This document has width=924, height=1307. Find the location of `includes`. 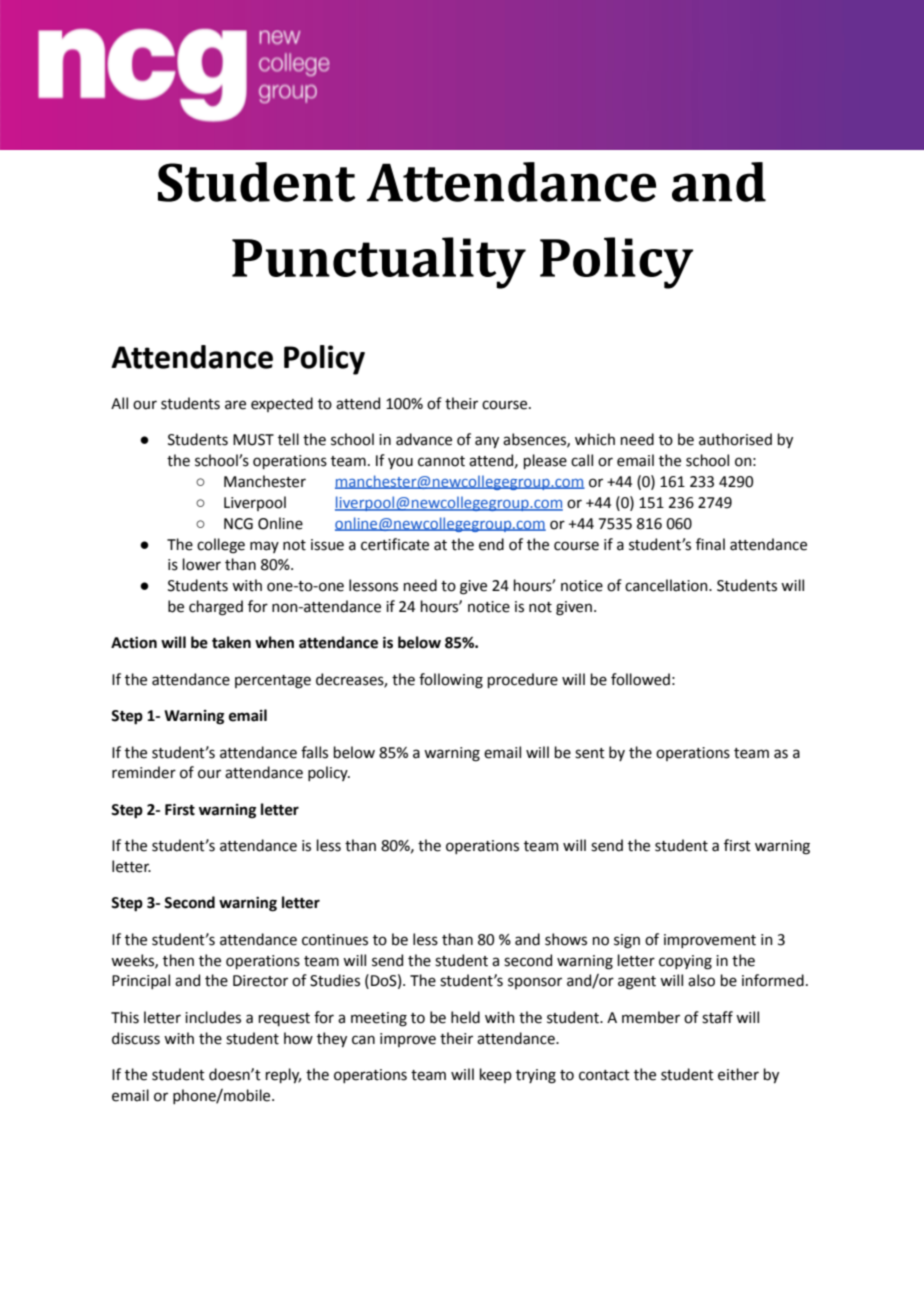

includes is located at coordinates (213, 1017).
